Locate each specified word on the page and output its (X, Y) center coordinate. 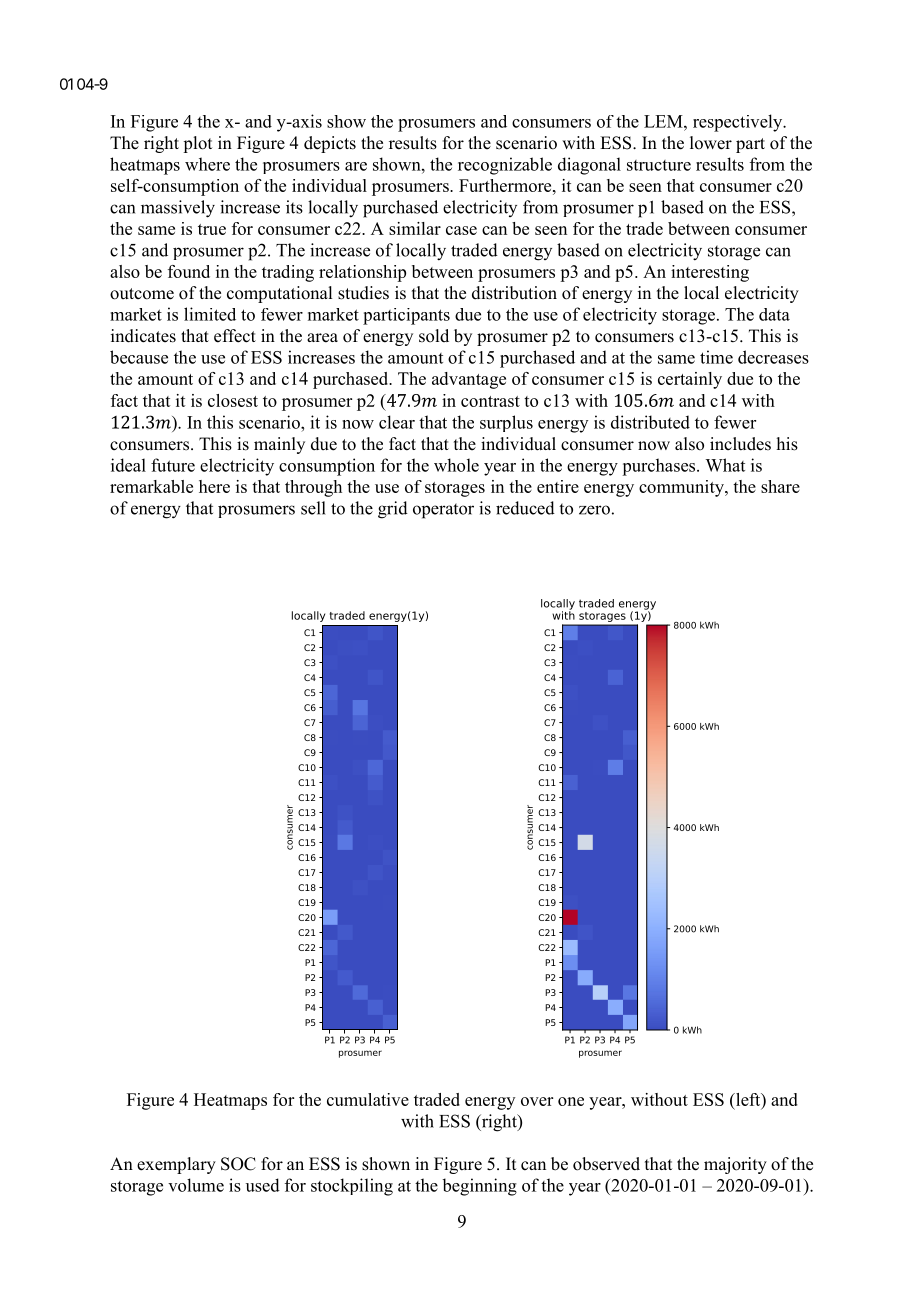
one (571, 1101)
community (682, 488)
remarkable (151, 486)
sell (313, 508)
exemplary (176, 1165)
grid (393, 510)
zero (594, 510)
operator (443, 511)
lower (711, 143)
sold (434, 336)
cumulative (368, 1099)
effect (235, 336)
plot (197, 144)
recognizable (505, 166)
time (716, 357)
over (537, 1101)
